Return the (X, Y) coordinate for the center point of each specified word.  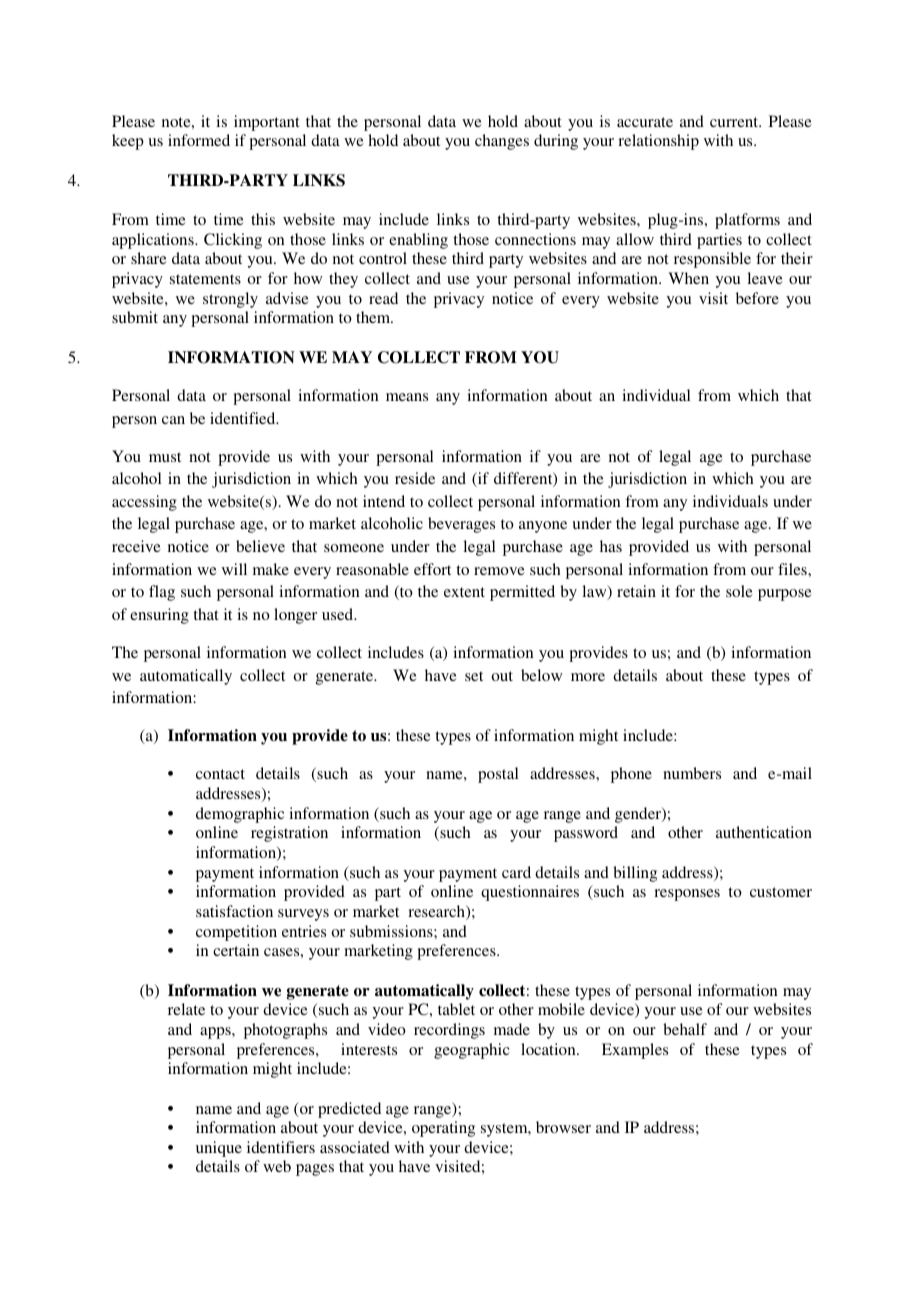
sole (739, 591)
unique (219, 1149)
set (474, 676)
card (516, 872)
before (757, 298)
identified (244, 418)
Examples (635, 1051)
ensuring (159, 616)
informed (199, 140)
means (407, 397)
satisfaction (234, 911)
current (735, 122)
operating (443, 1129)
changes (502, 142)
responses (687, 895)
